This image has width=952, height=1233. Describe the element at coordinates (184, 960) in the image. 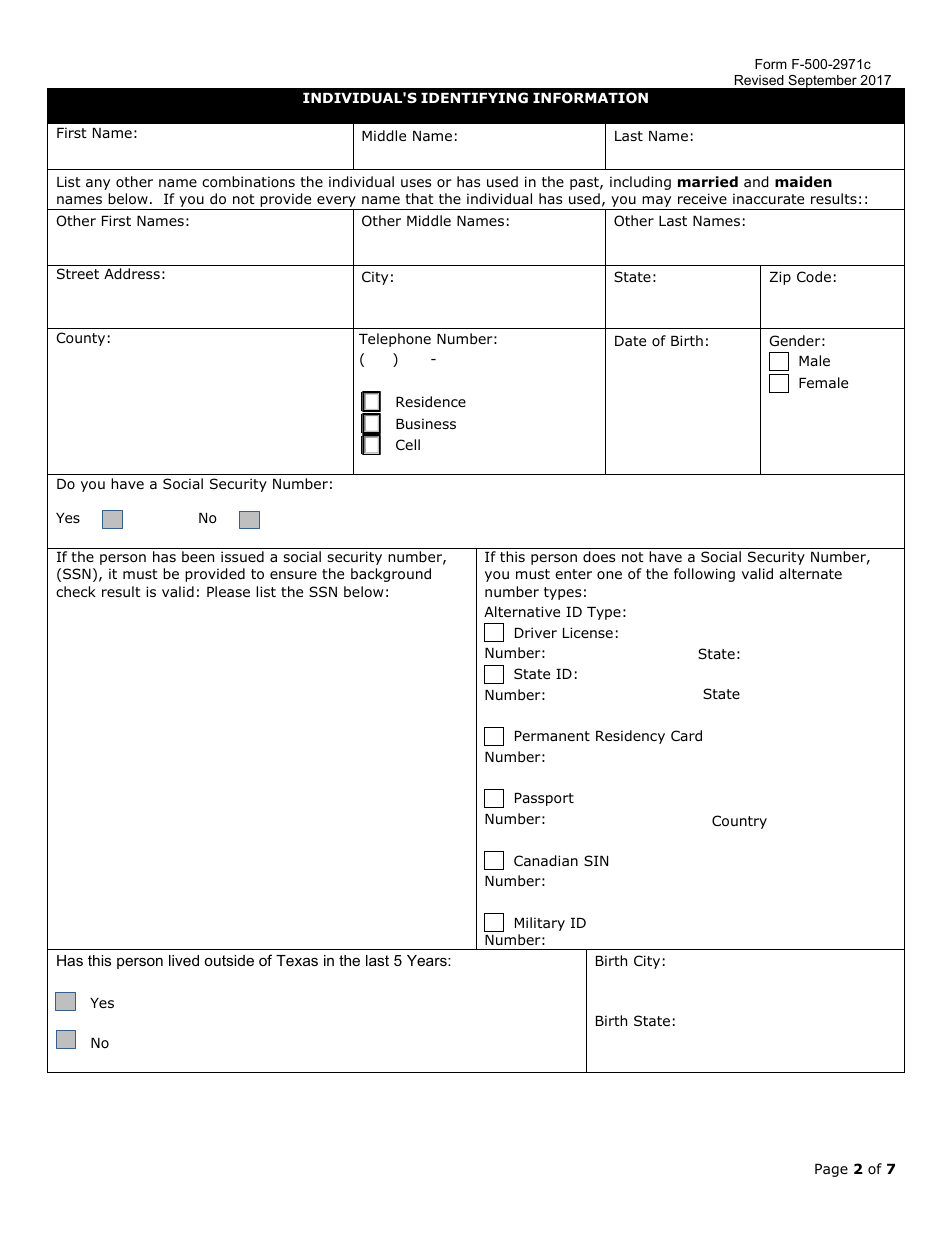

I see `lived` at that location.
